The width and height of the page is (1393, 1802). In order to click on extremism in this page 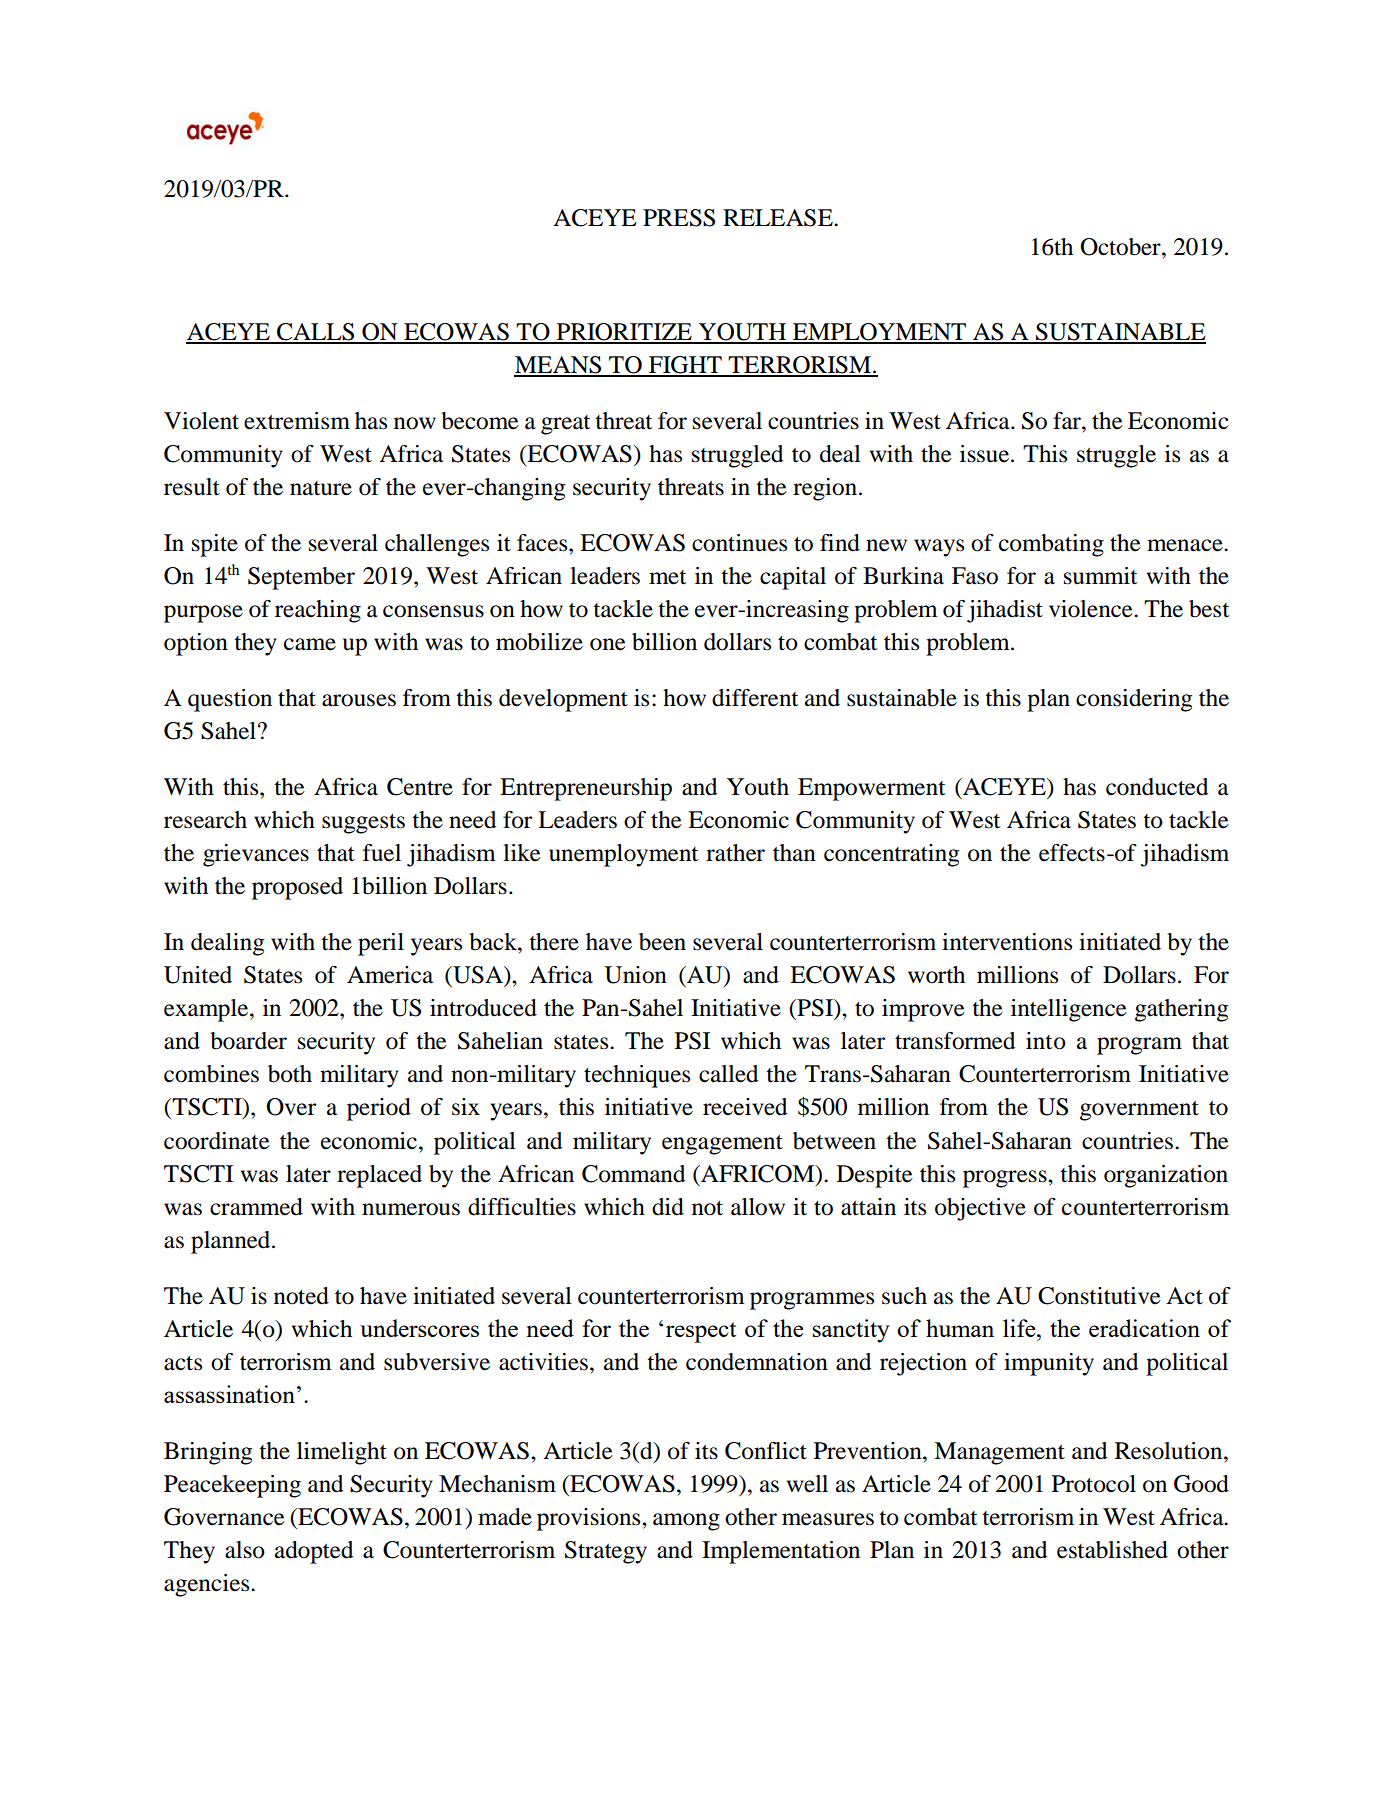, I will do `click(297, 421)`.
